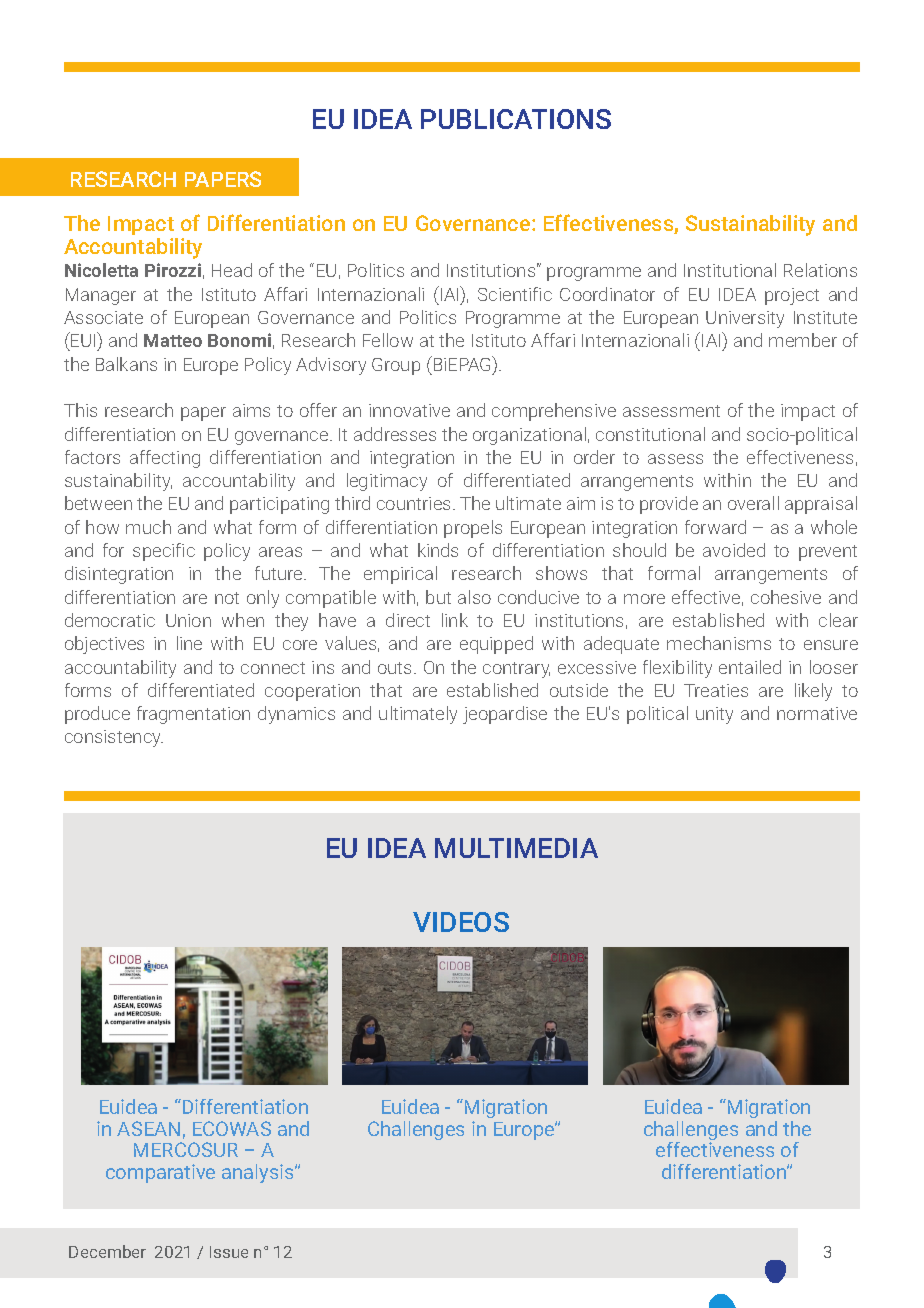  What do you see at coordinates (160, 1173) in the screenshot?
I see `comparative` at bounding box center [160, 1173].
